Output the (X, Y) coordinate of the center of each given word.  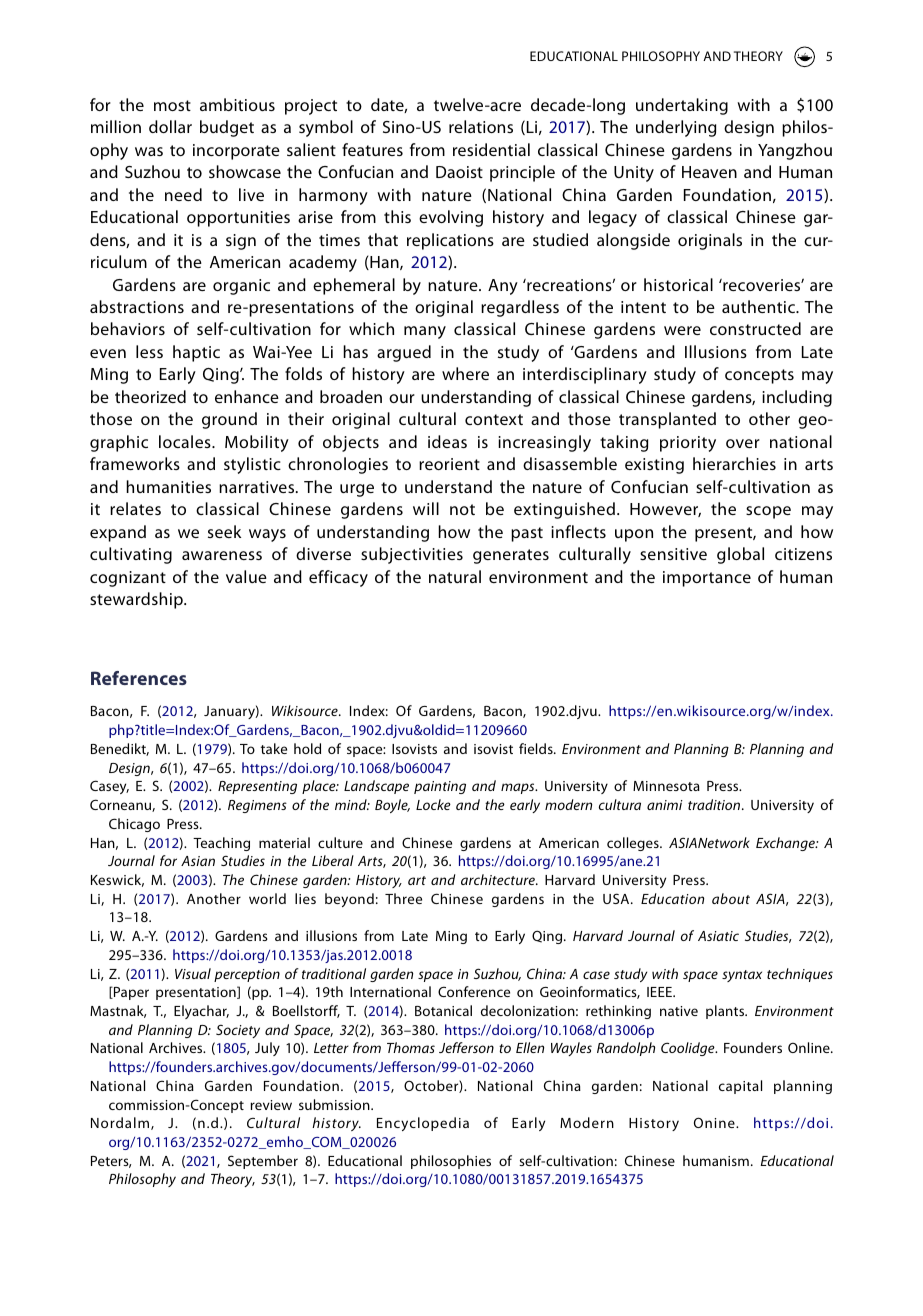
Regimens (257, 806)
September (263, 1162)
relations (481, 126)
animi (665, 805)
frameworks (135, 463)
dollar (170, 126)
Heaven (709, 172)
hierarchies (734, 463)
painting (440, 787)
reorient (449, 464)
